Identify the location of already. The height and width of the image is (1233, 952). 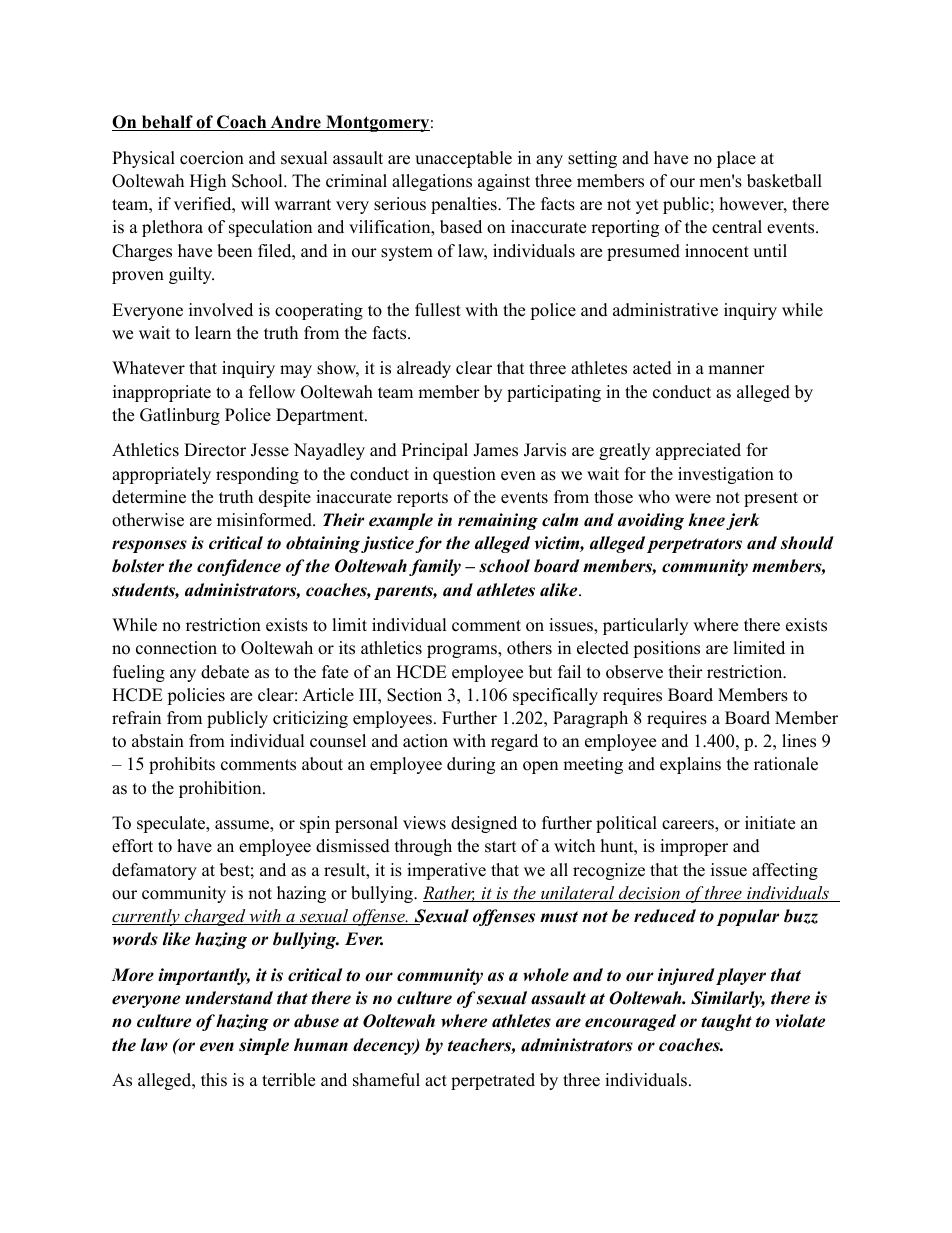
(424, 369).
